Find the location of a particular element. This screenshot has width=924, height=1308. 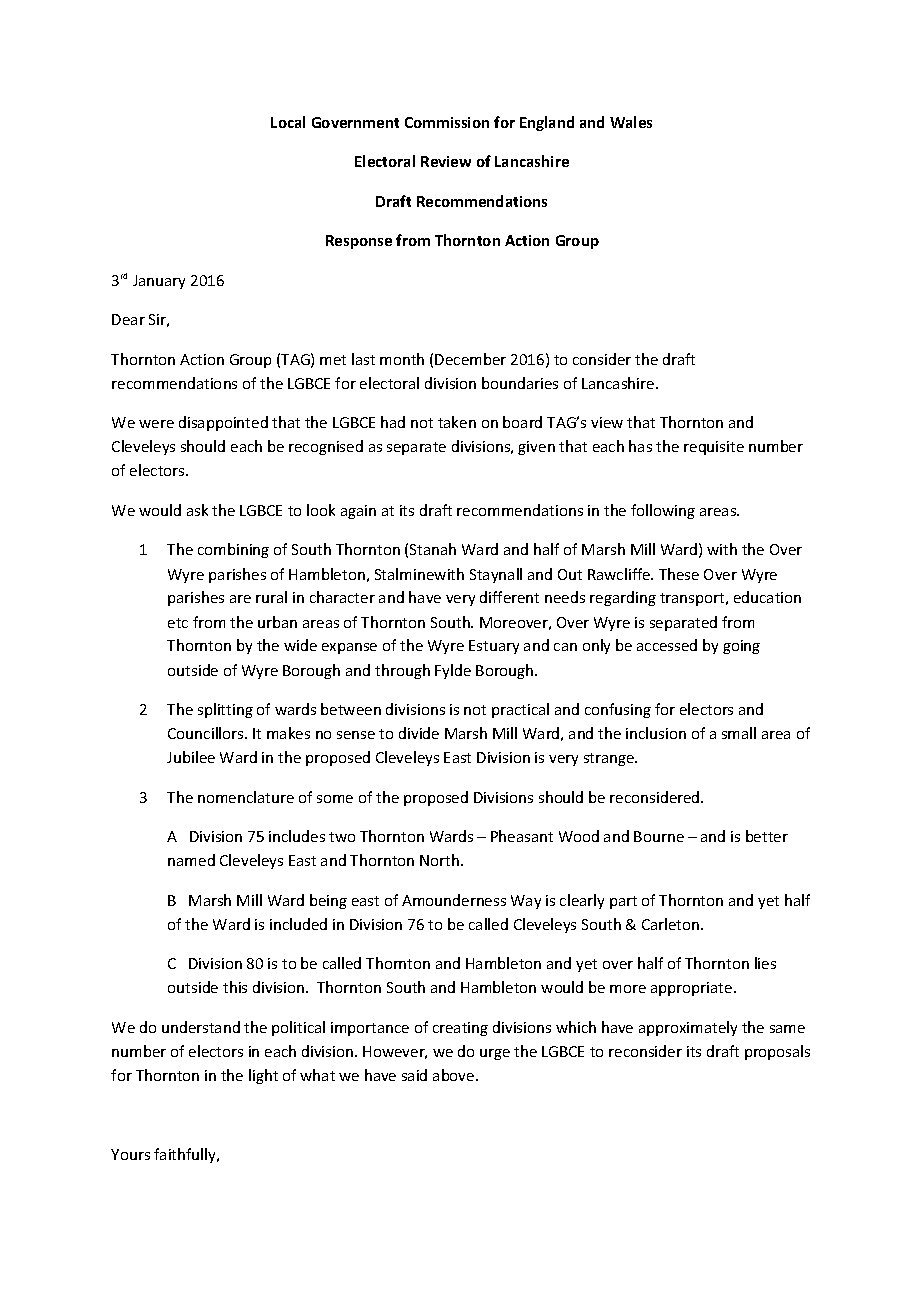

Commission is located at coordinates (447, 122).
